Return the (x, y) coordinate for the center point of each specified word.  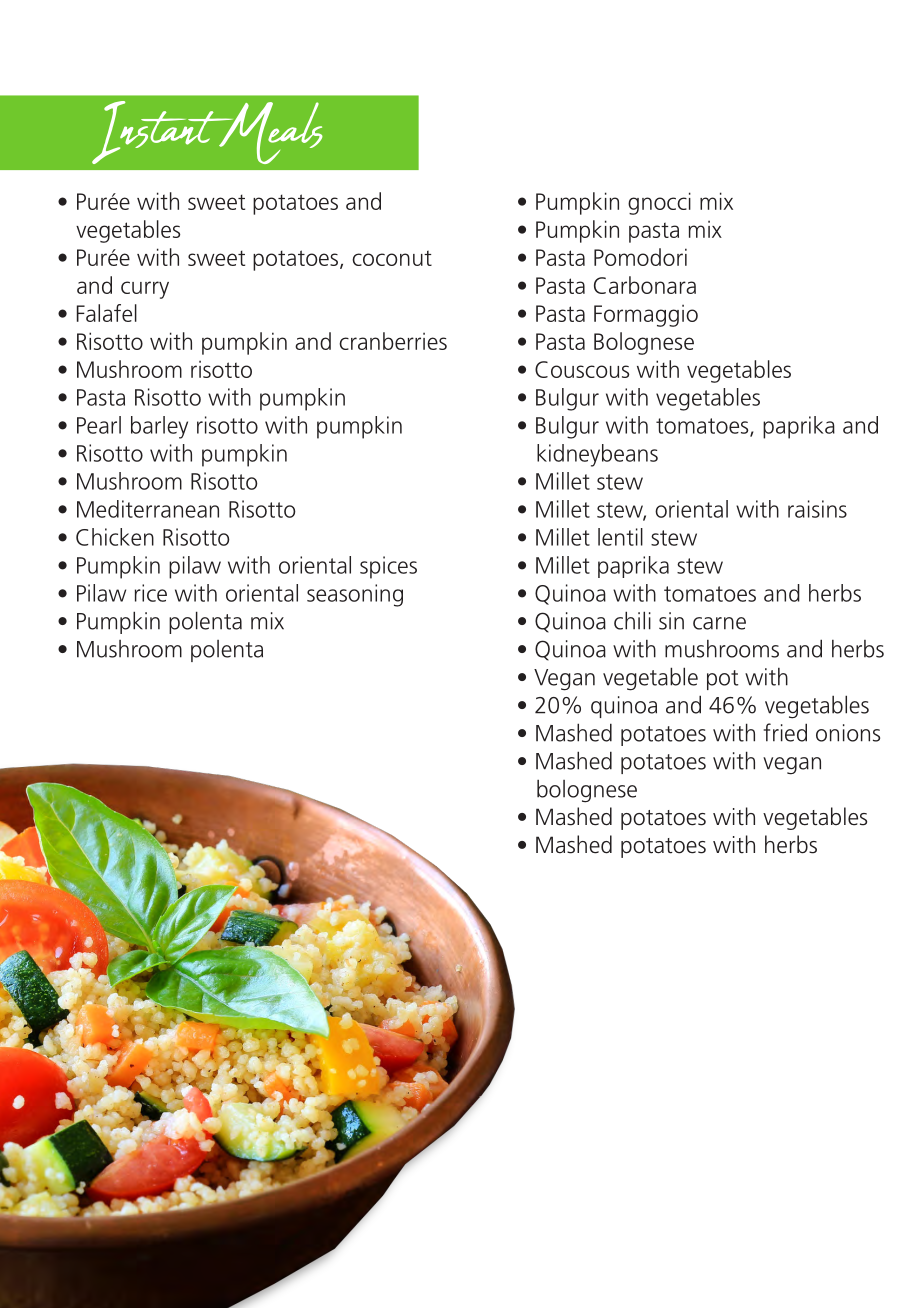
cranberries (393, 341)
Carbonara (645, 285)
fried (785, 732)
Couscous (582, 369)
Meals (270, 133)
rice (151, 593)
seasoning (355, 595)
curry (145, 290)
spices (388, 567)
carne (719, 623)
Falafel (107, 313)
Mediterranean (148, 509)
